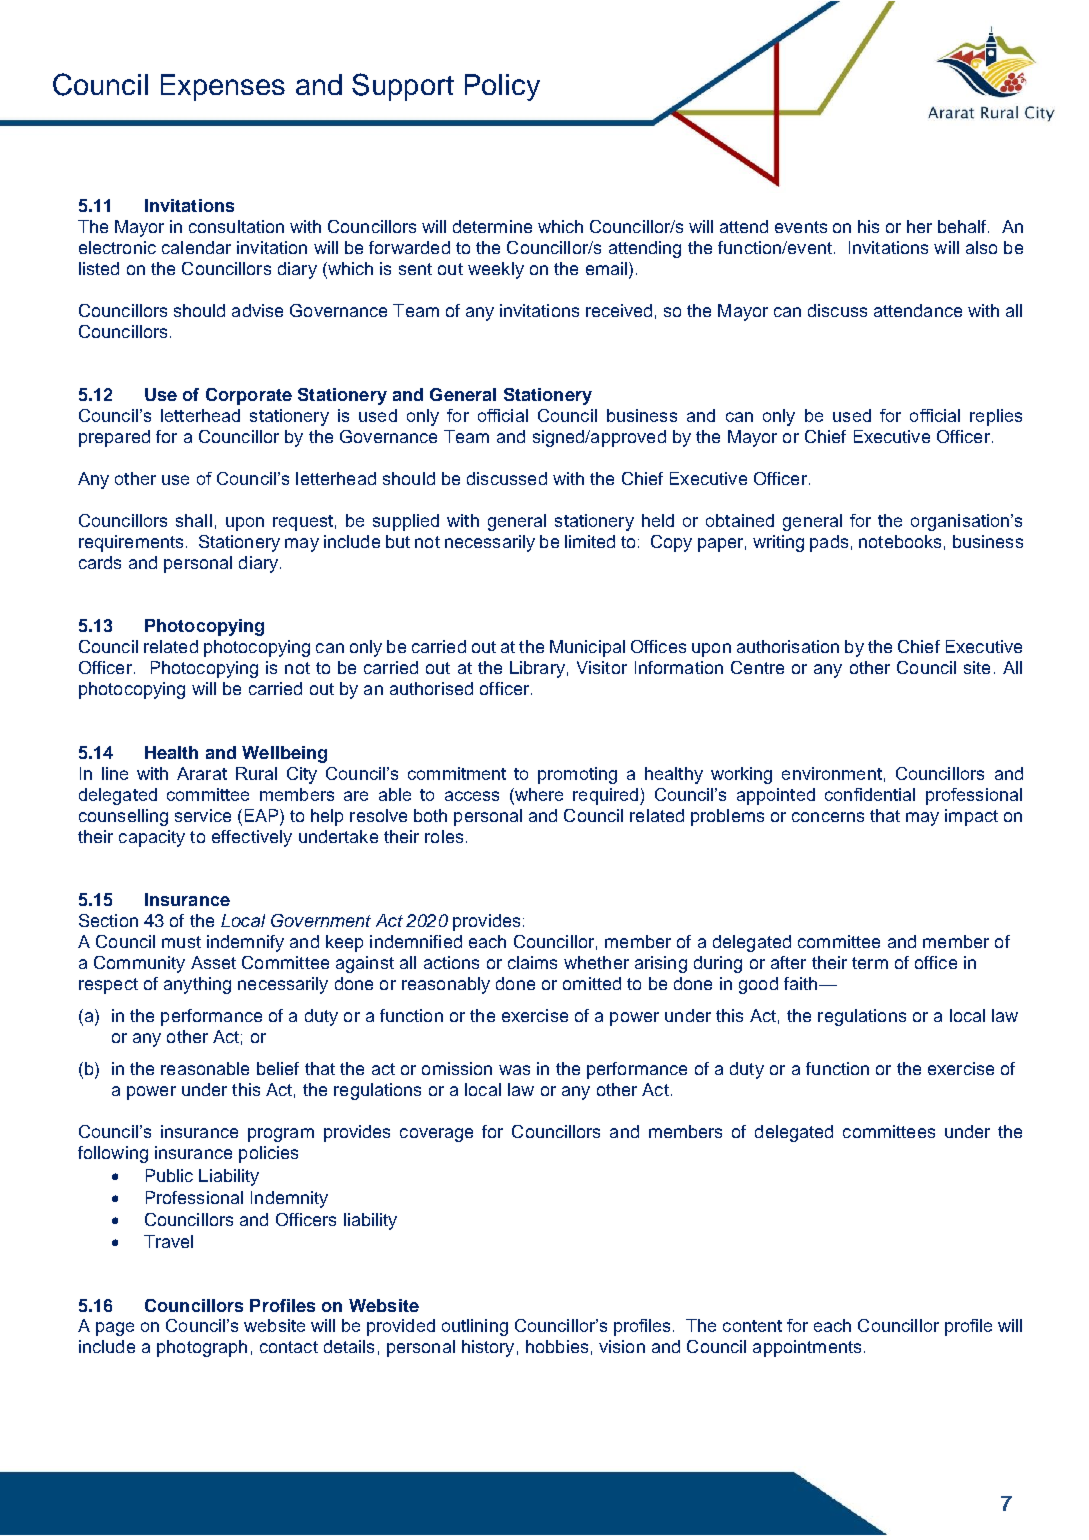 The height and width of the screenshot is (1540, 1089). What do you see at coordinates (194, 520) in the screenshot?
I see `shall` at bounding box center [194, 520].
